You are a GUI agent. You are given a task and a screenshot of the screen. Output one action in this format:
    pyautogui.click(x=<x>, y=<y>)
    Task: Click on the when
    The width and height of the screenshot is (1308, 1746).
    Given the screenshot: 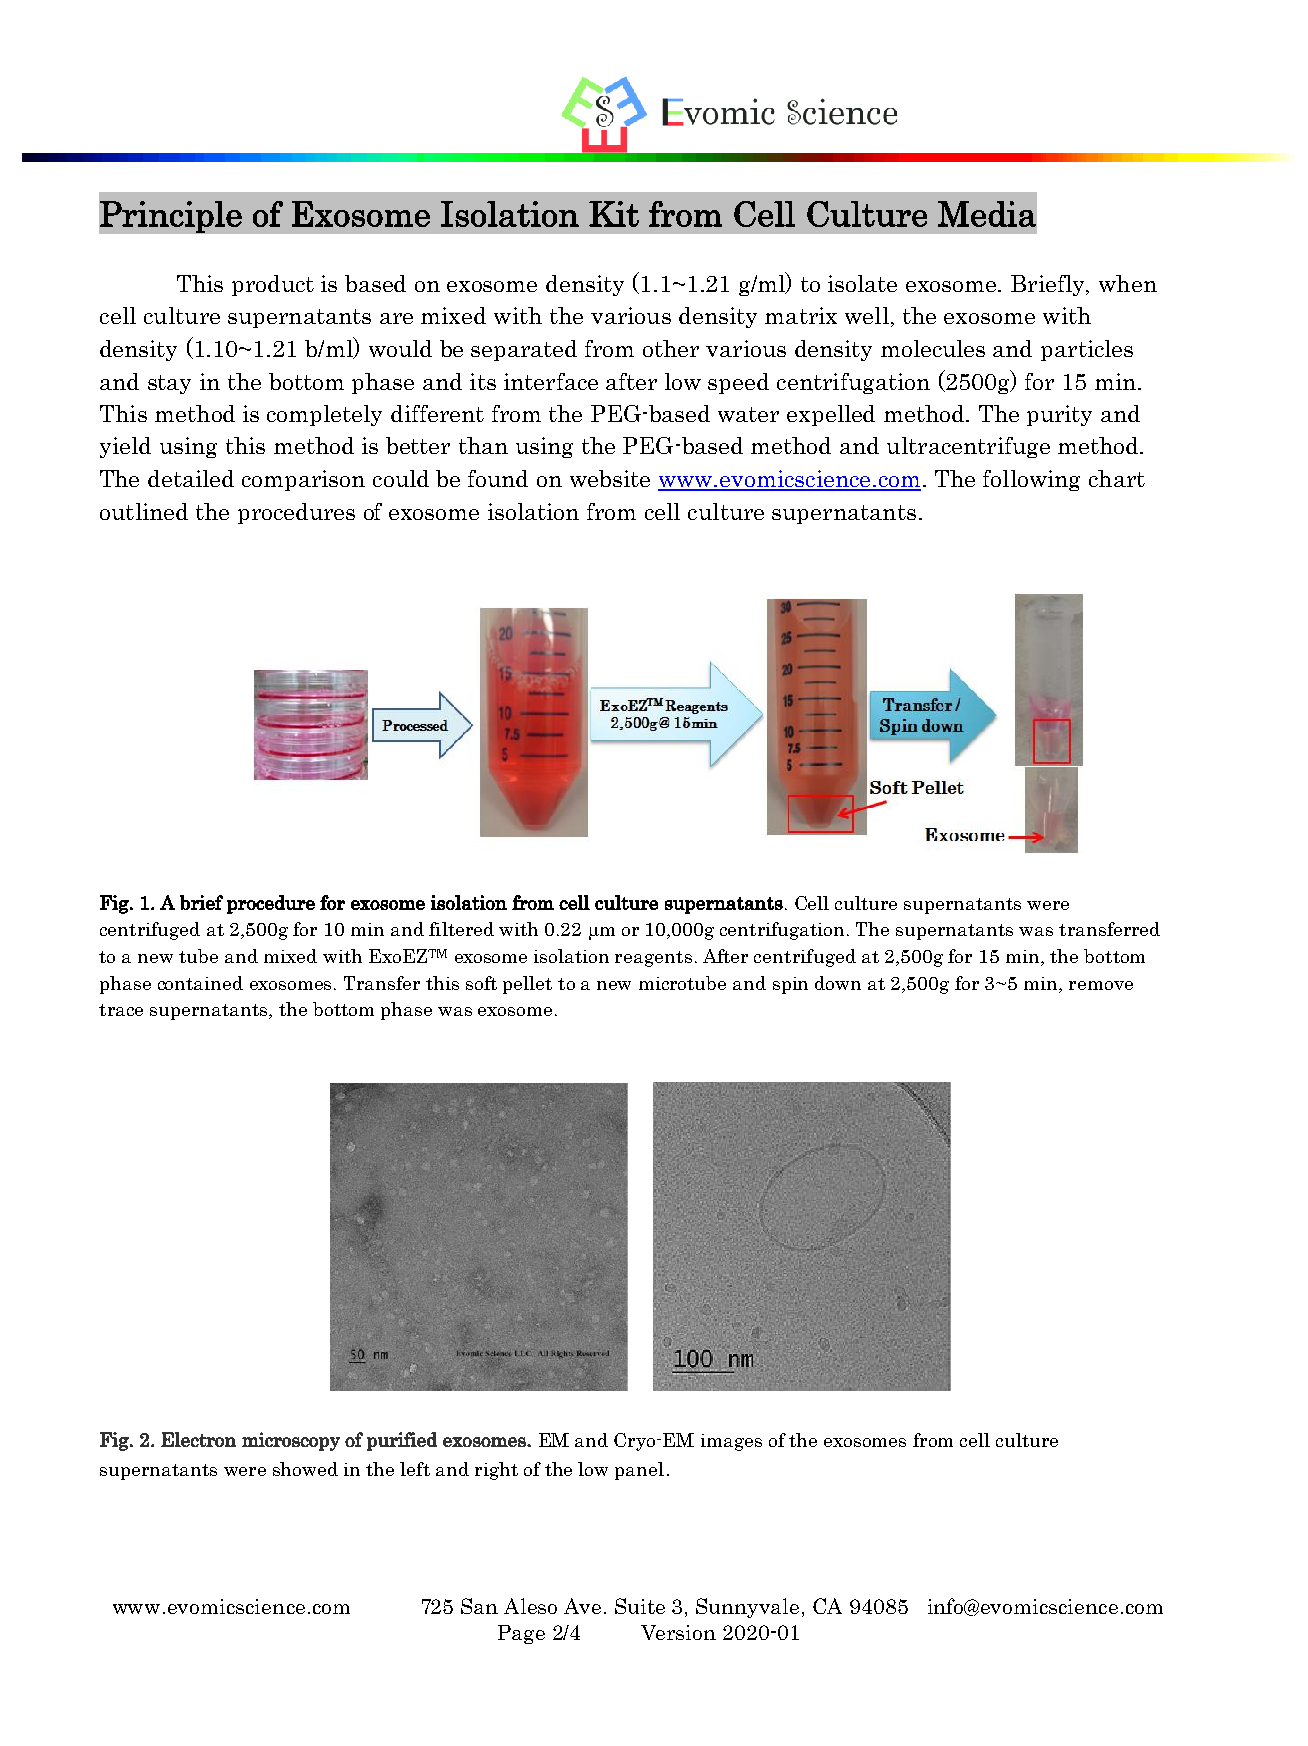 What is the action you would take?
    pyautogui.click(x=1128, y=283)
